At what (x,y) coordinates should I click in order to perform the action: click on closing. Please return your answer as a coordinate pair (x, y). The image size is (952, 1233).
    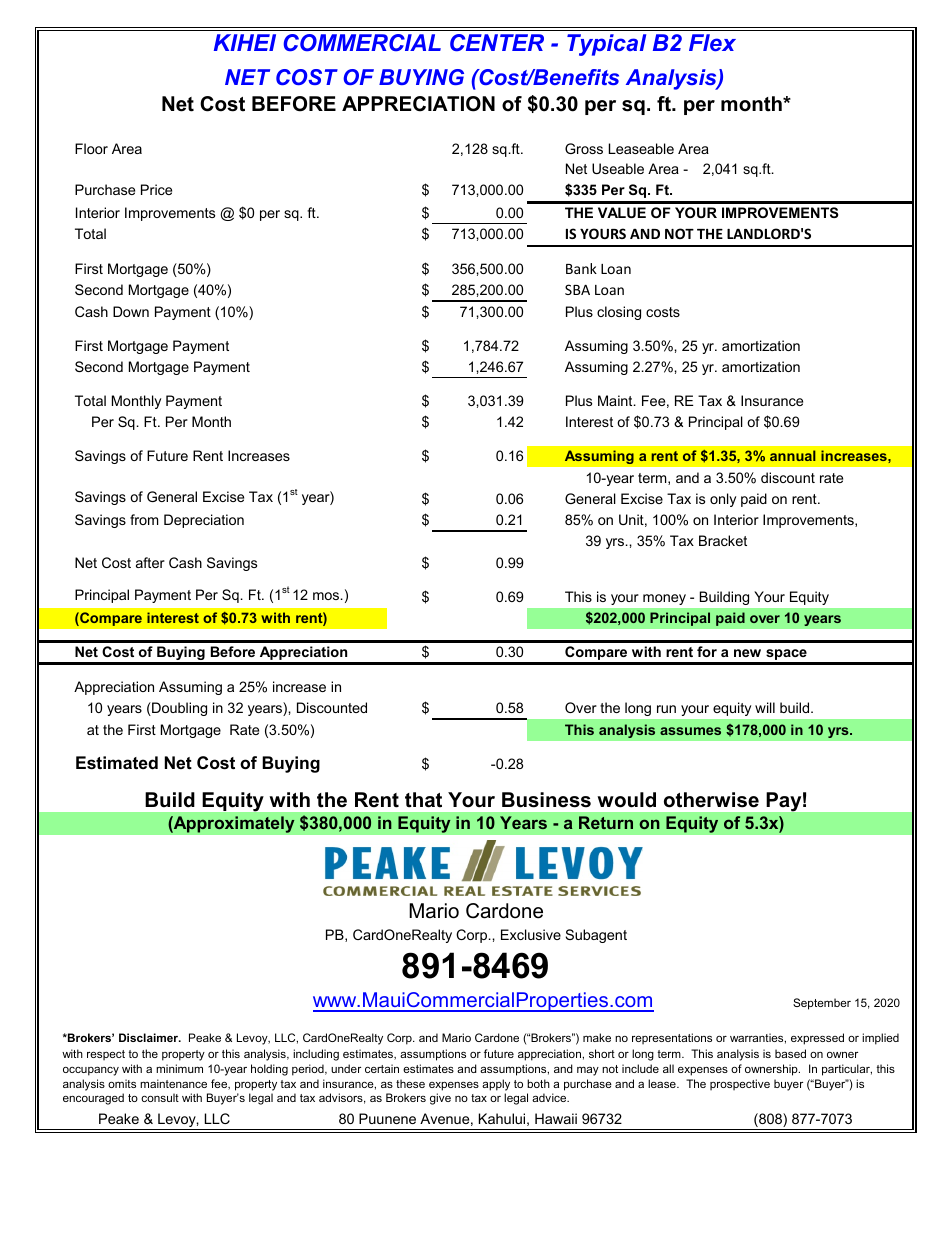
    Looking at the image, I should click on (619, 313).
